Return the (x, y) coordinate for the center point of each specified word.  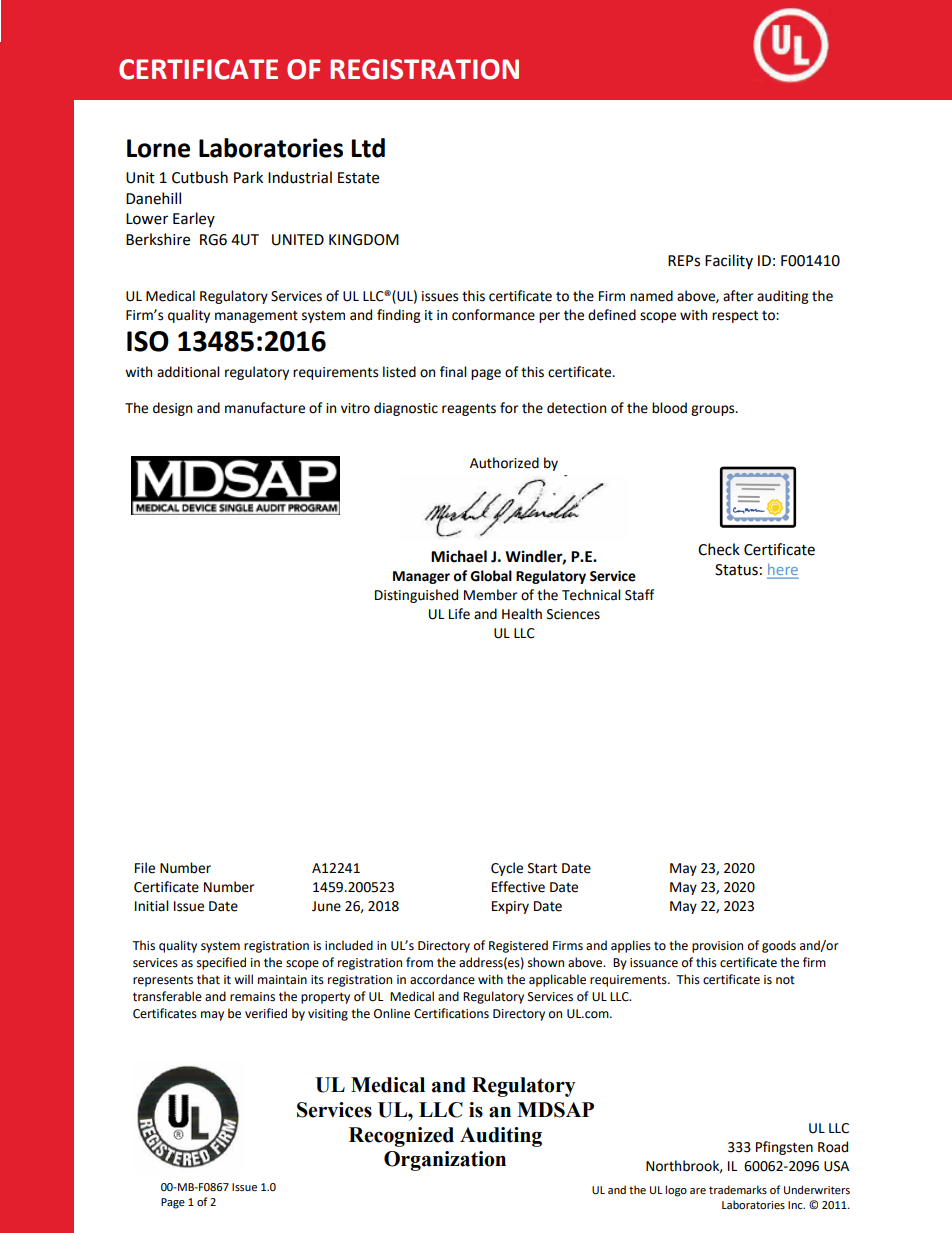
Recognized (401, 1137)
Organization (445, 1161)
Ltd (368, 148)
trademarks (738, 1189)
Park (248, 177)
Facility (729, 261)
